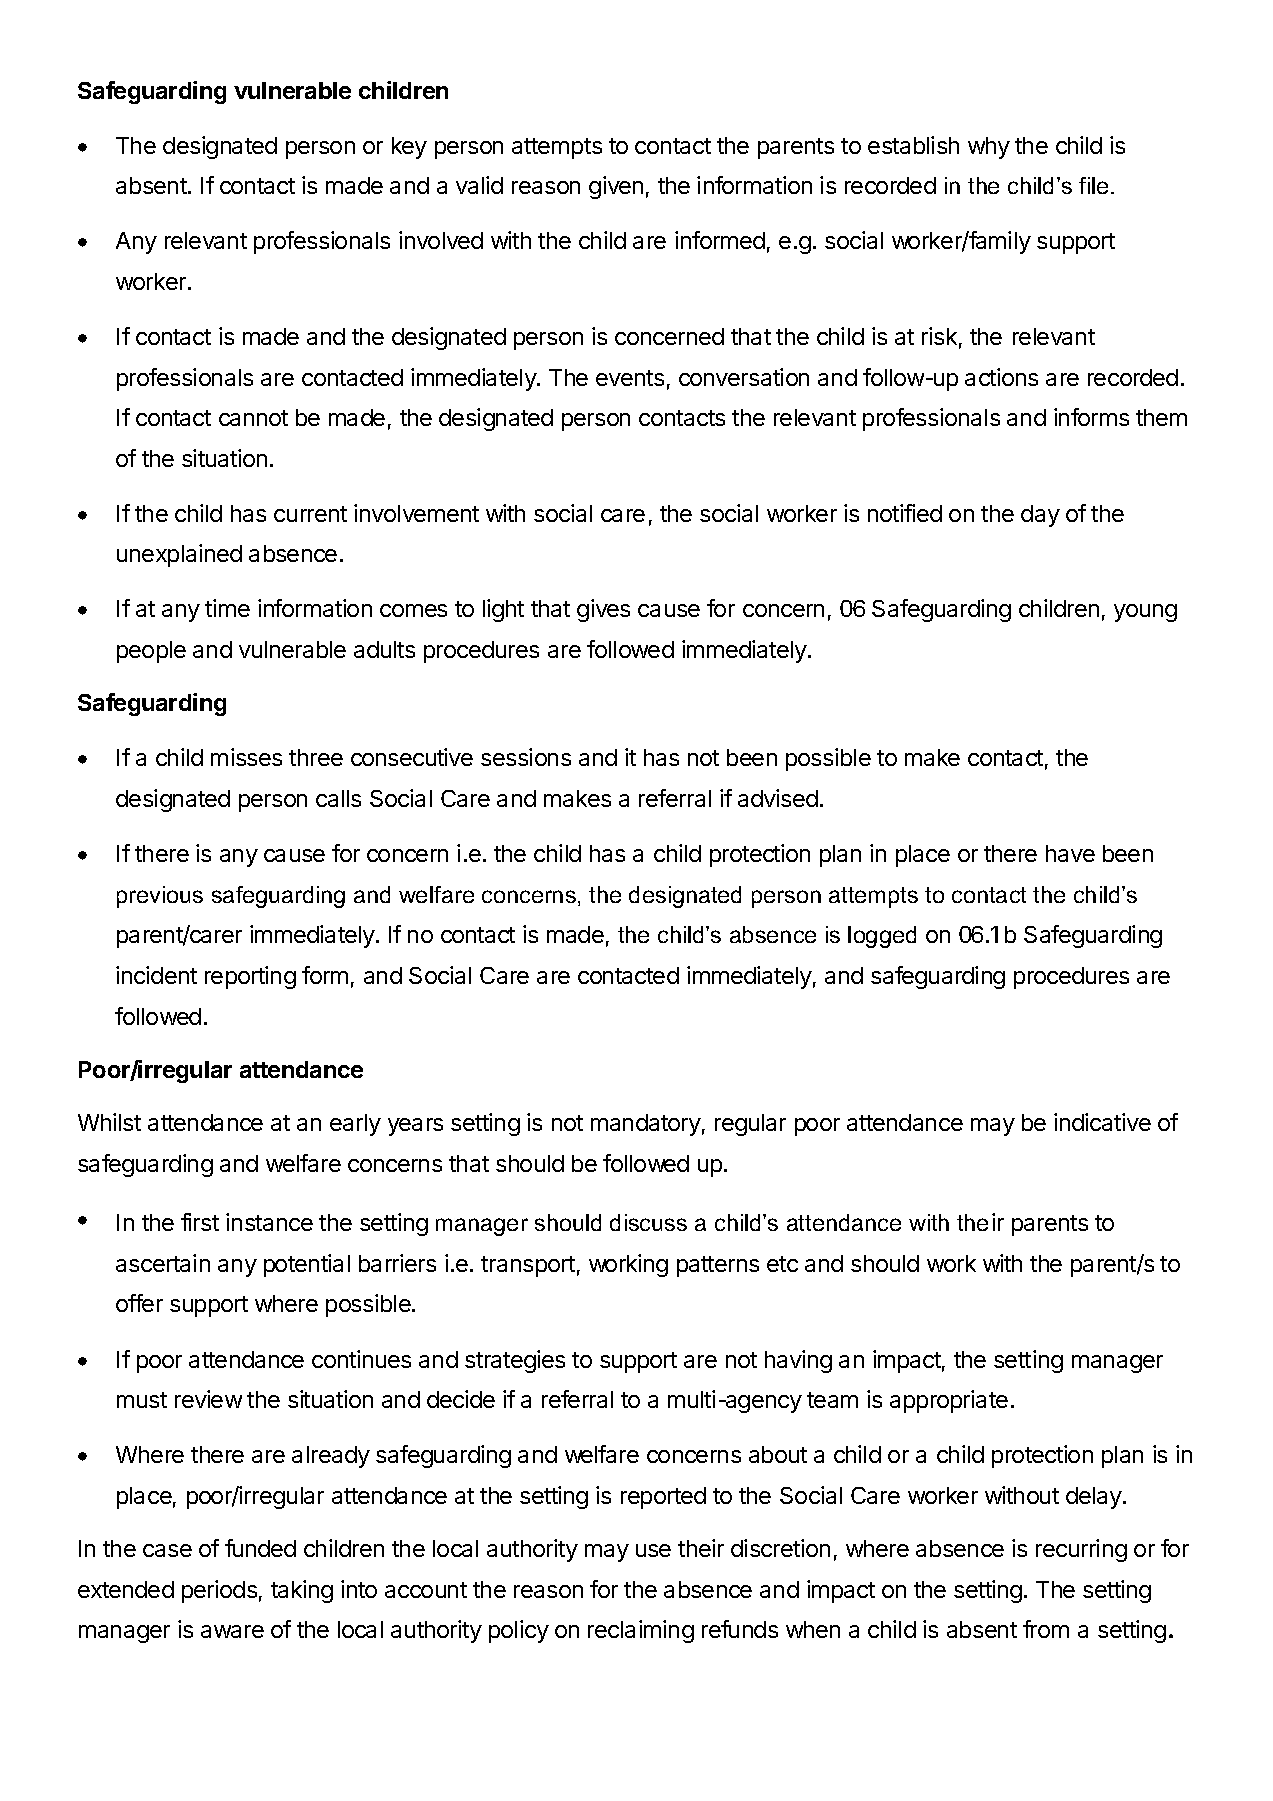  I want to click on discuss, so click(648, 1222).
